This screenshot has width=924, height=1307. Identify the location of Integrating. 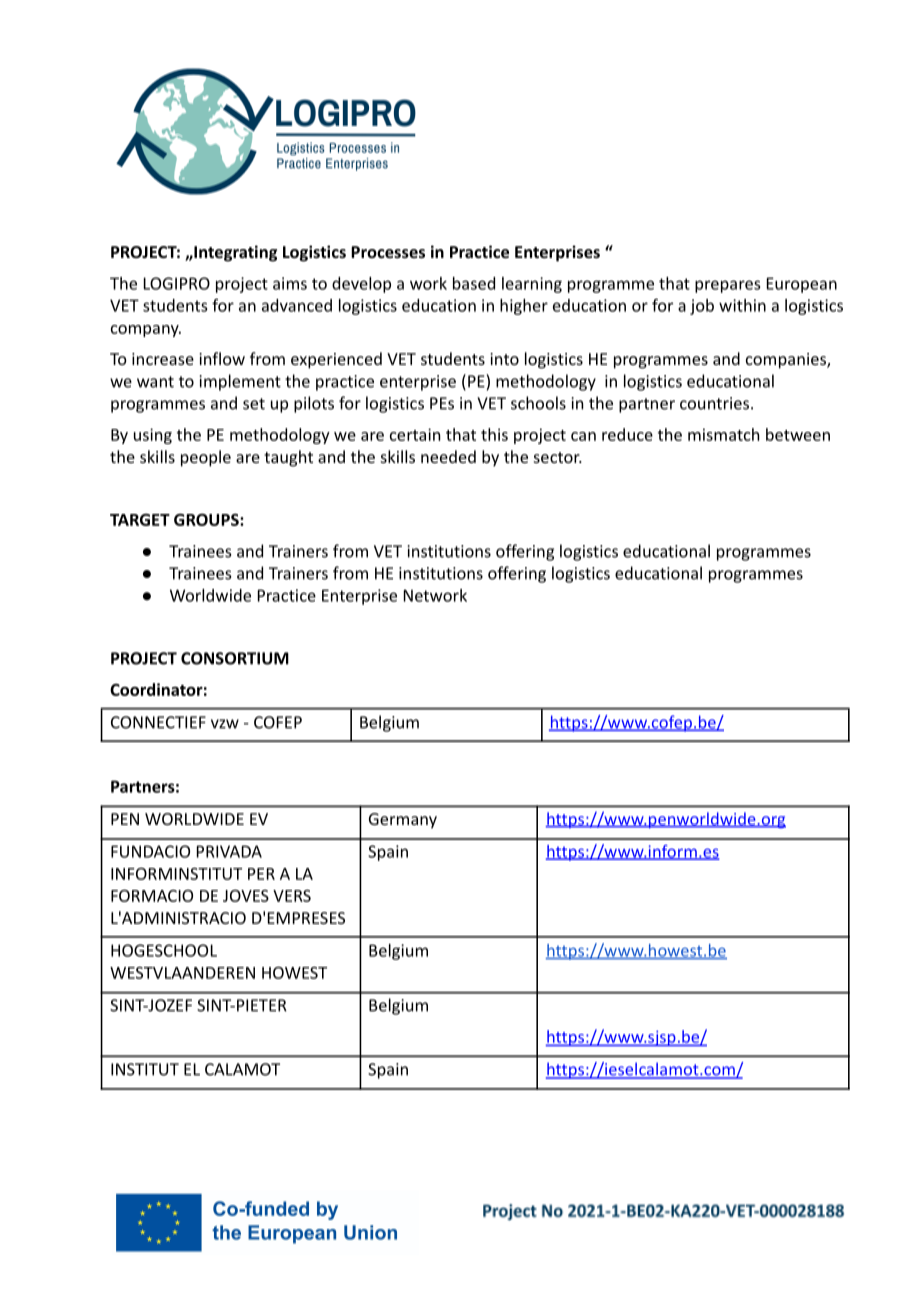
(234, 253).
